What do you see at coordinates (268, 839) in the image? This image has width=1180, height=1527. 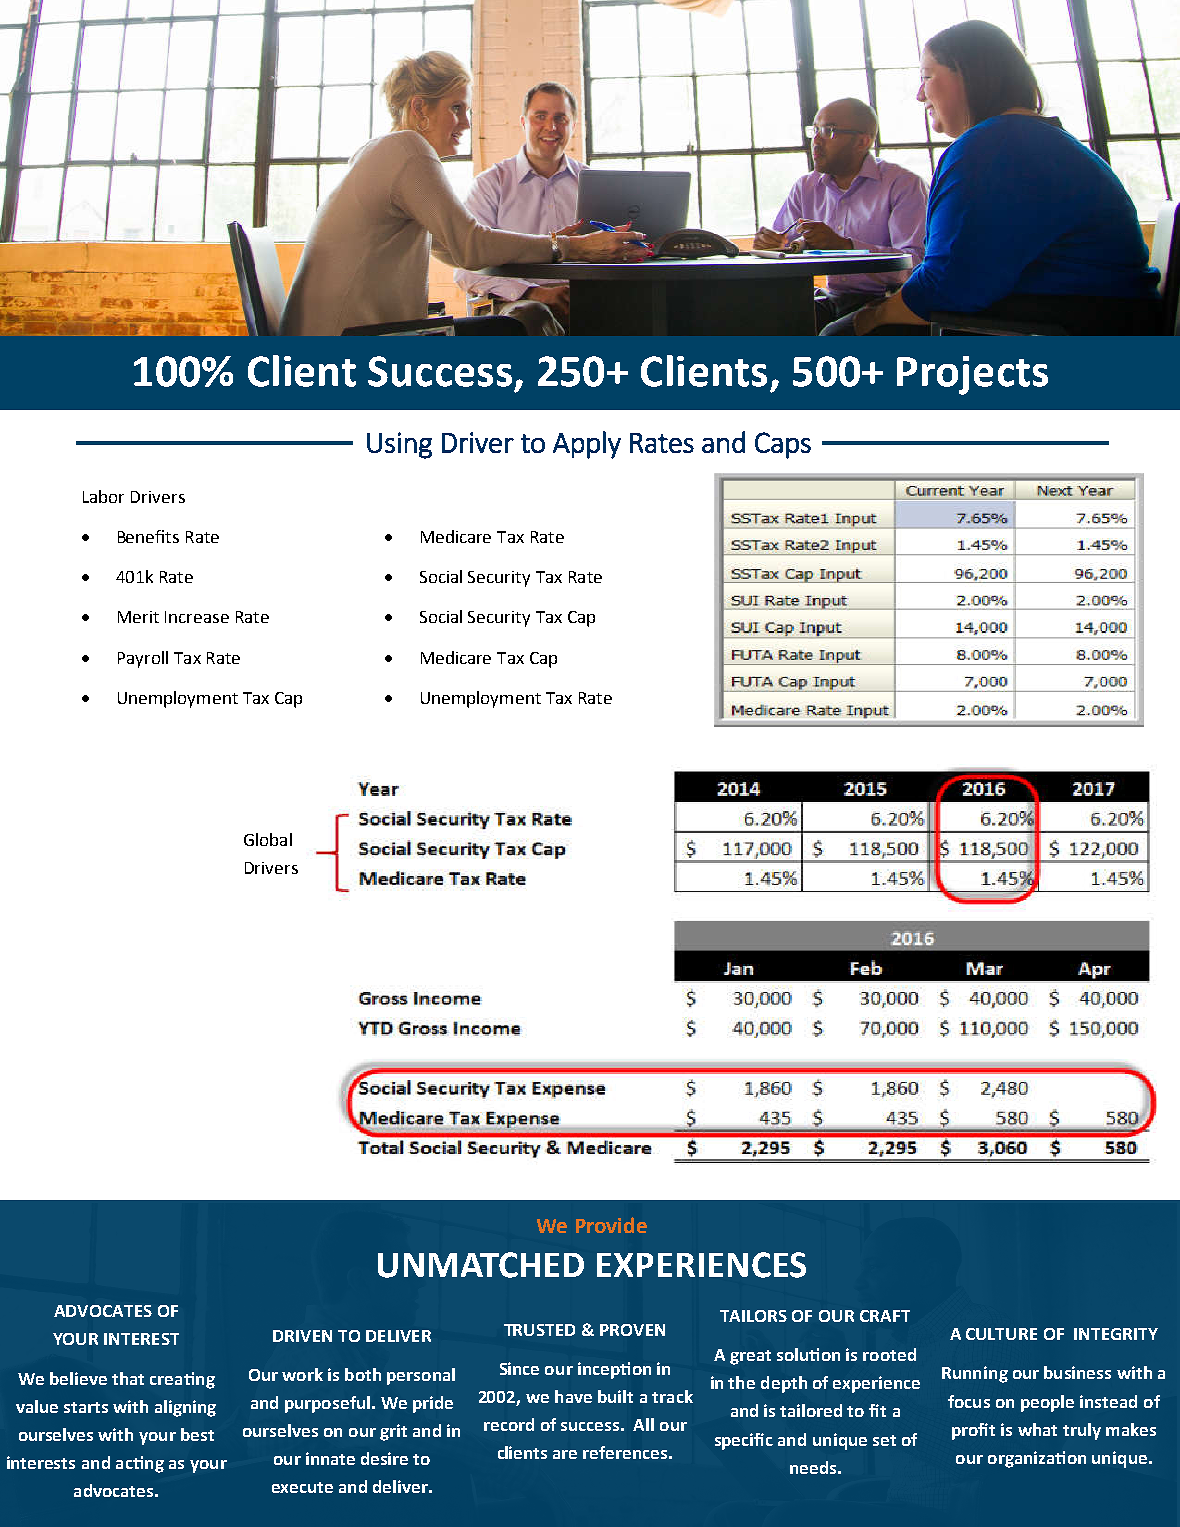 I see `Global` at bounding box center [268, 839].
